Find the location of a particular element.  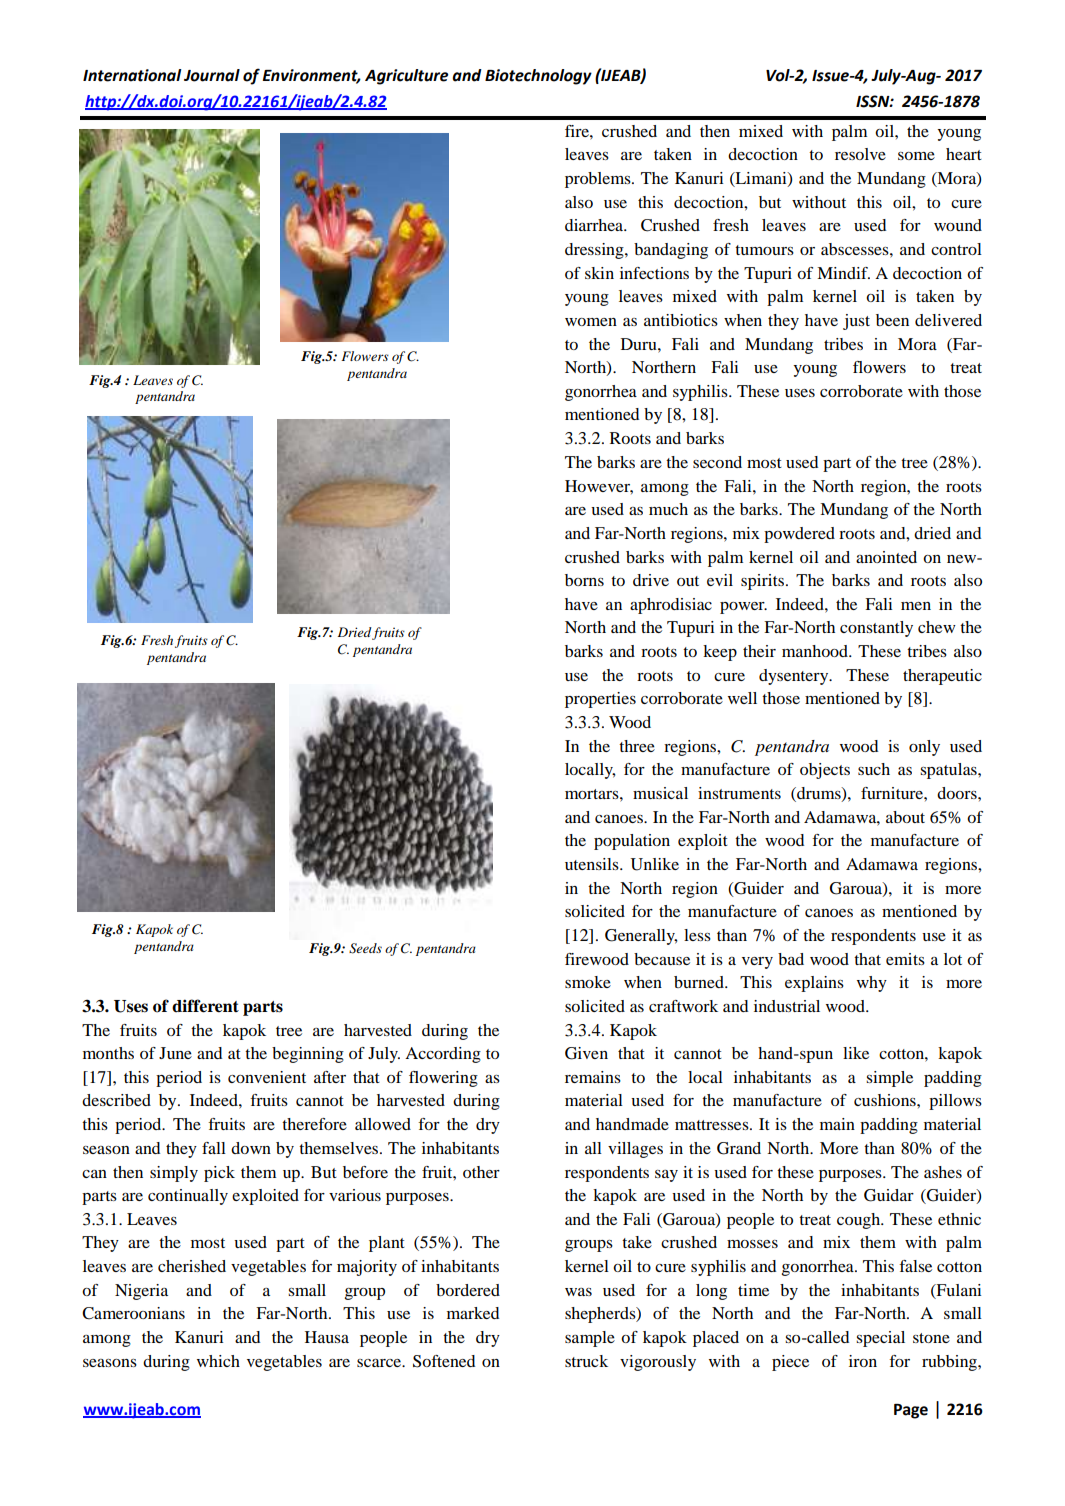

resolve is located at coordinates (860, 154).
